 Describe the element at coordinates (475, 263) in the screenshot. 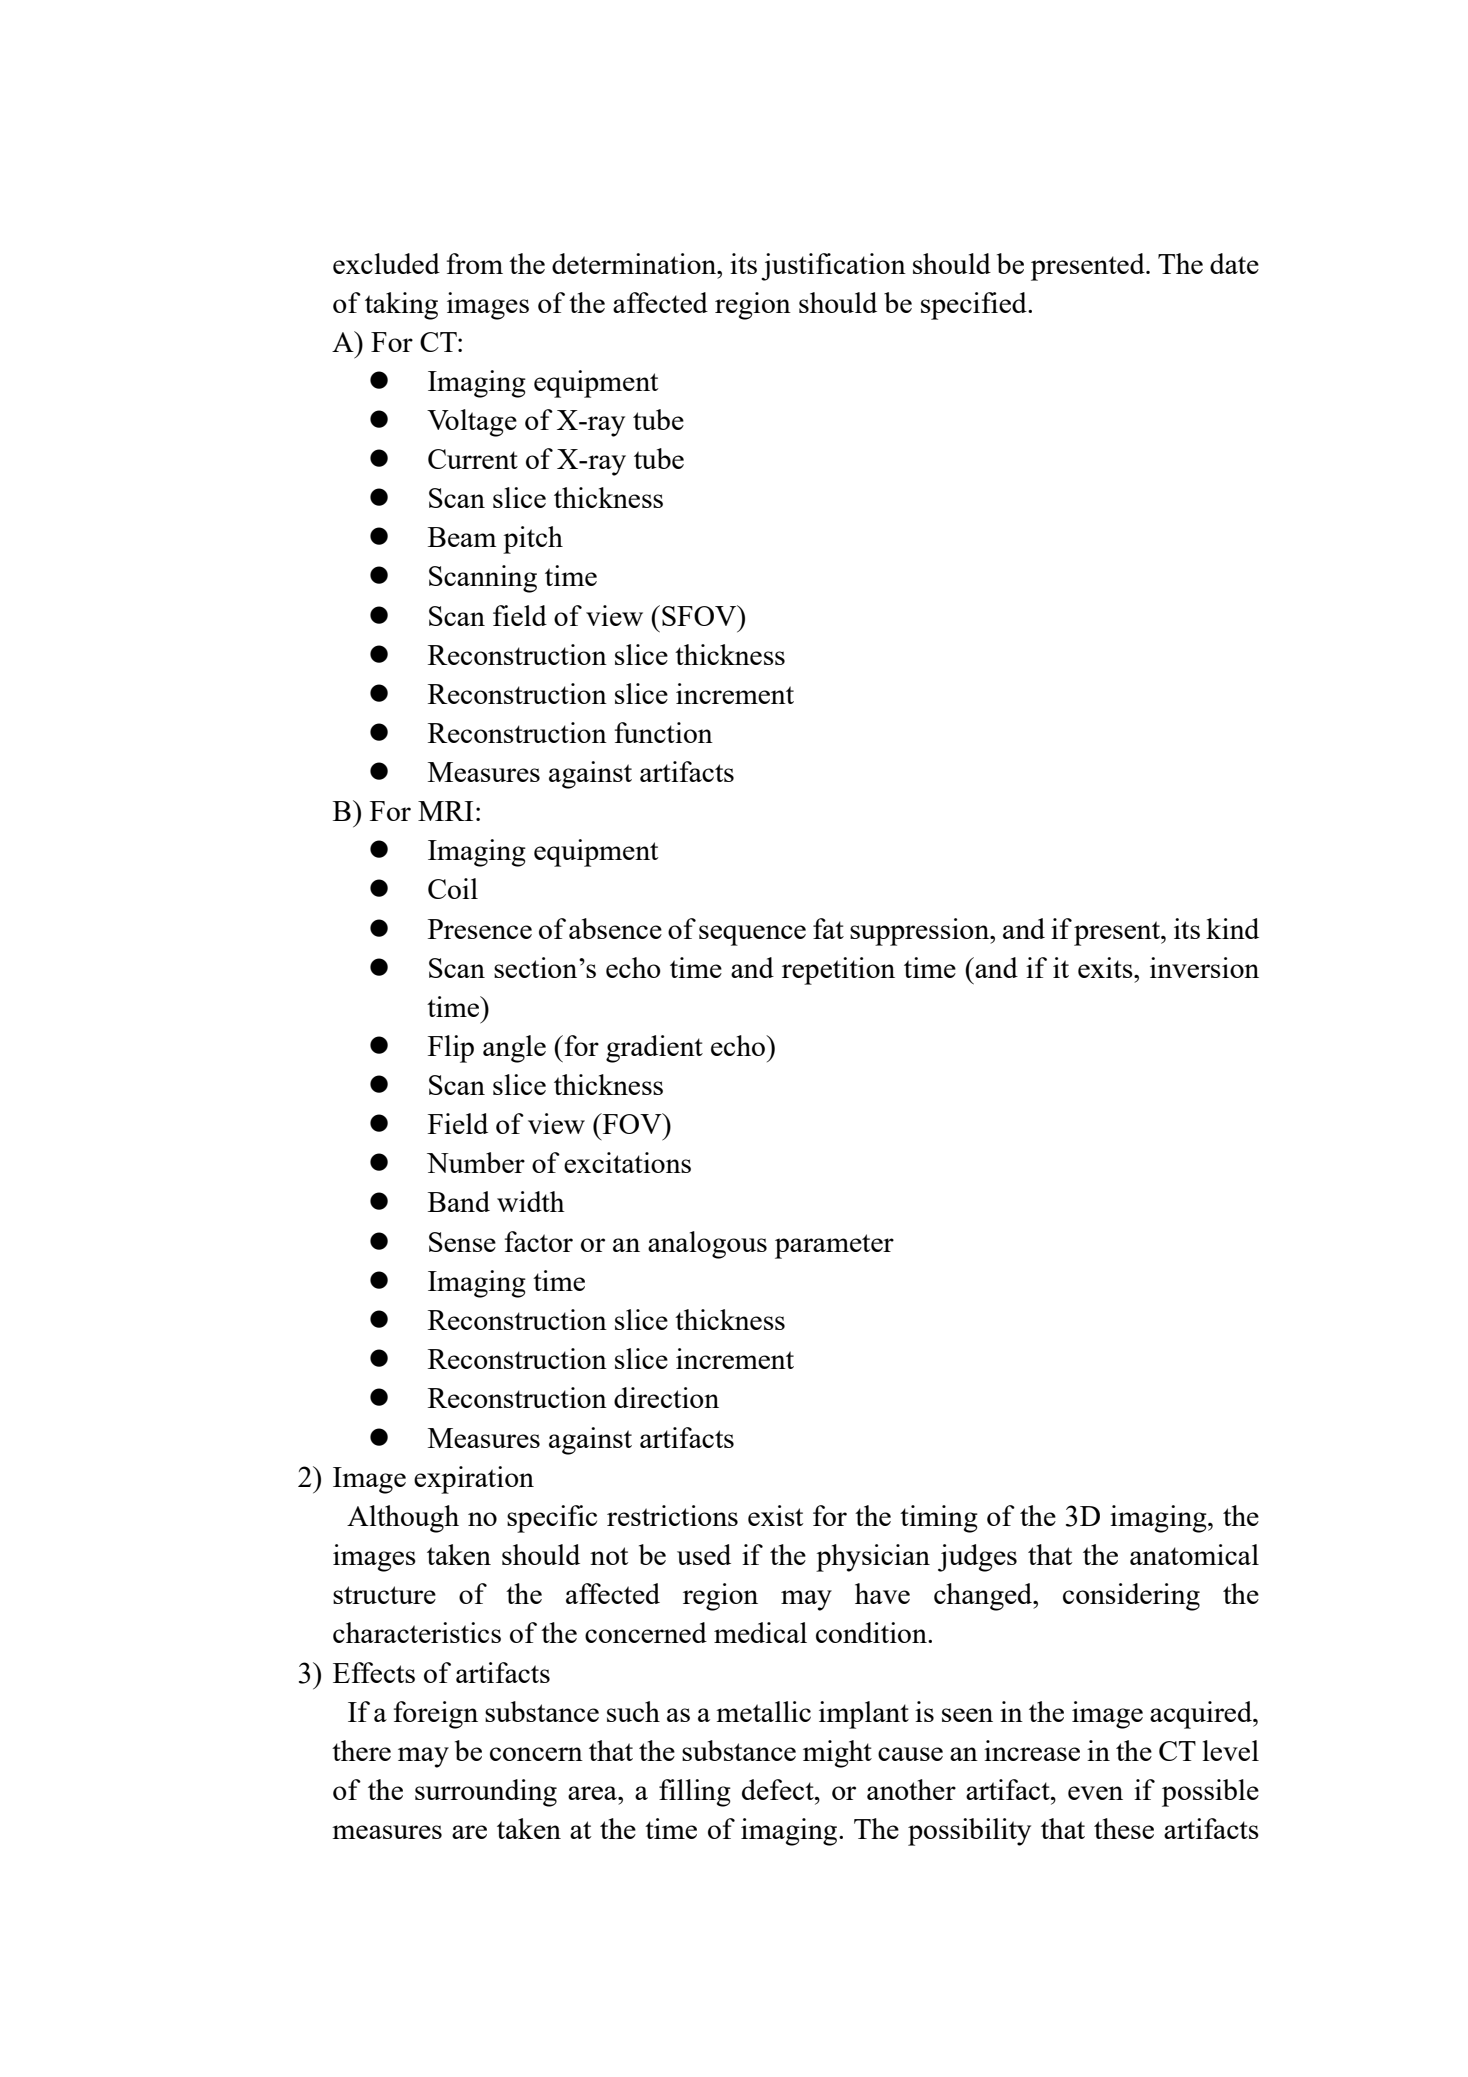

I see `from` at that location.
